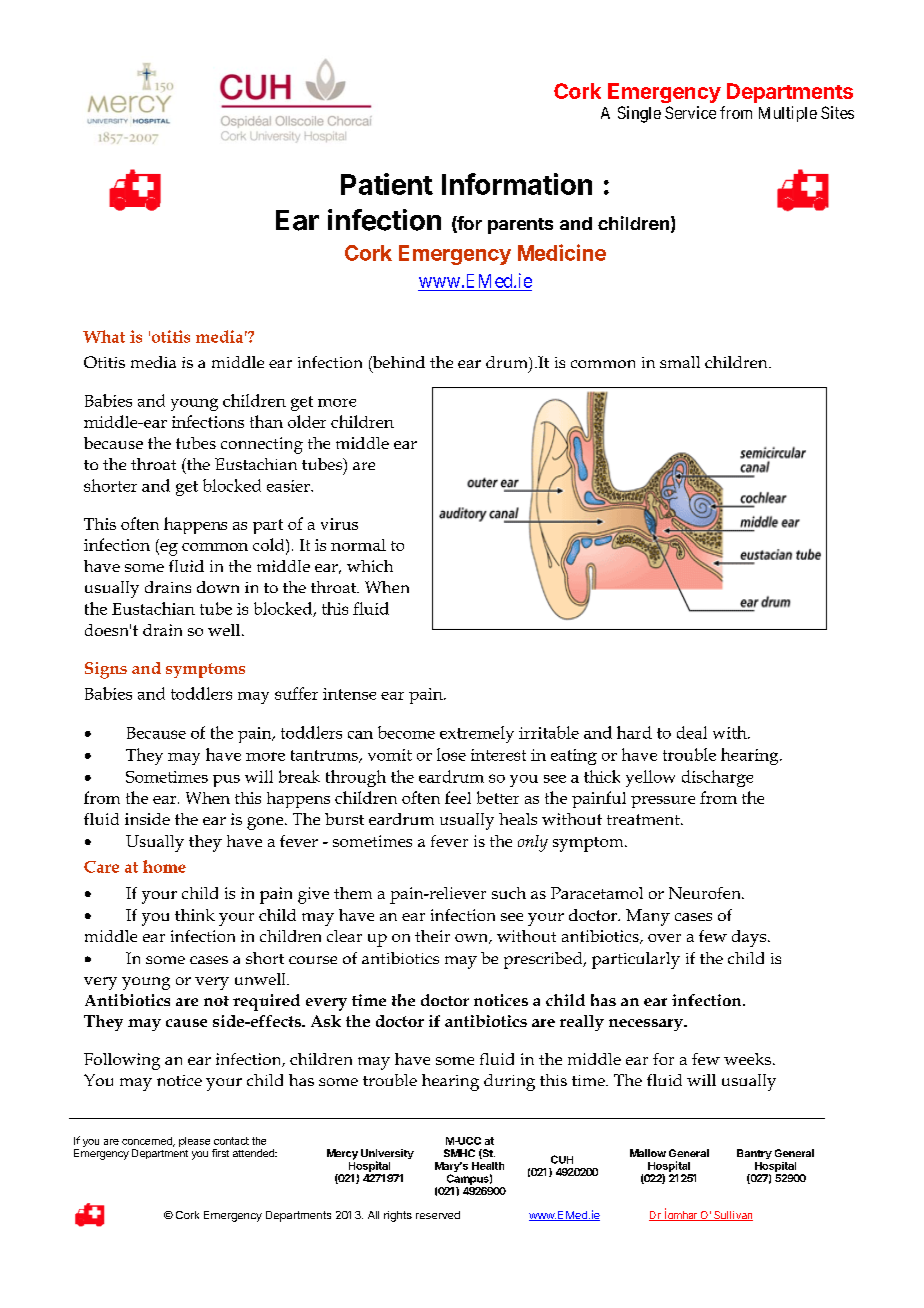 This image has width=924, height=1308. What do you see at coordinates (220, 1153) in the image?
I see `first` at bounding box center [220, 1153].
